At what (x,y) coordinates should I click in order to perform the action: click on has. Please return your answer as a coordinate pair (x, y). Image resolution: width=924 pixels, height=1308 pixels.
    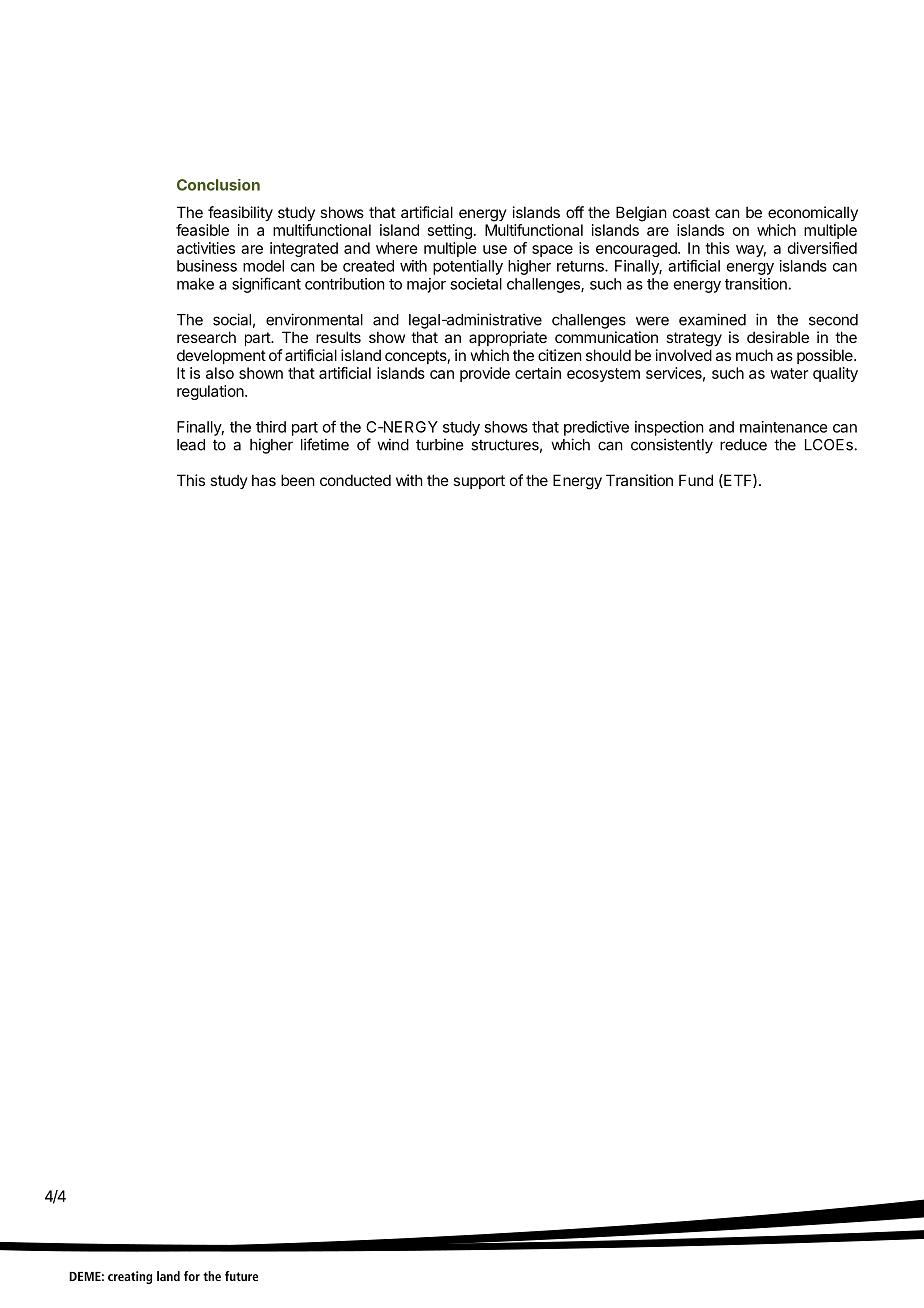
    Looking at the image, I should click on (264, 480).
